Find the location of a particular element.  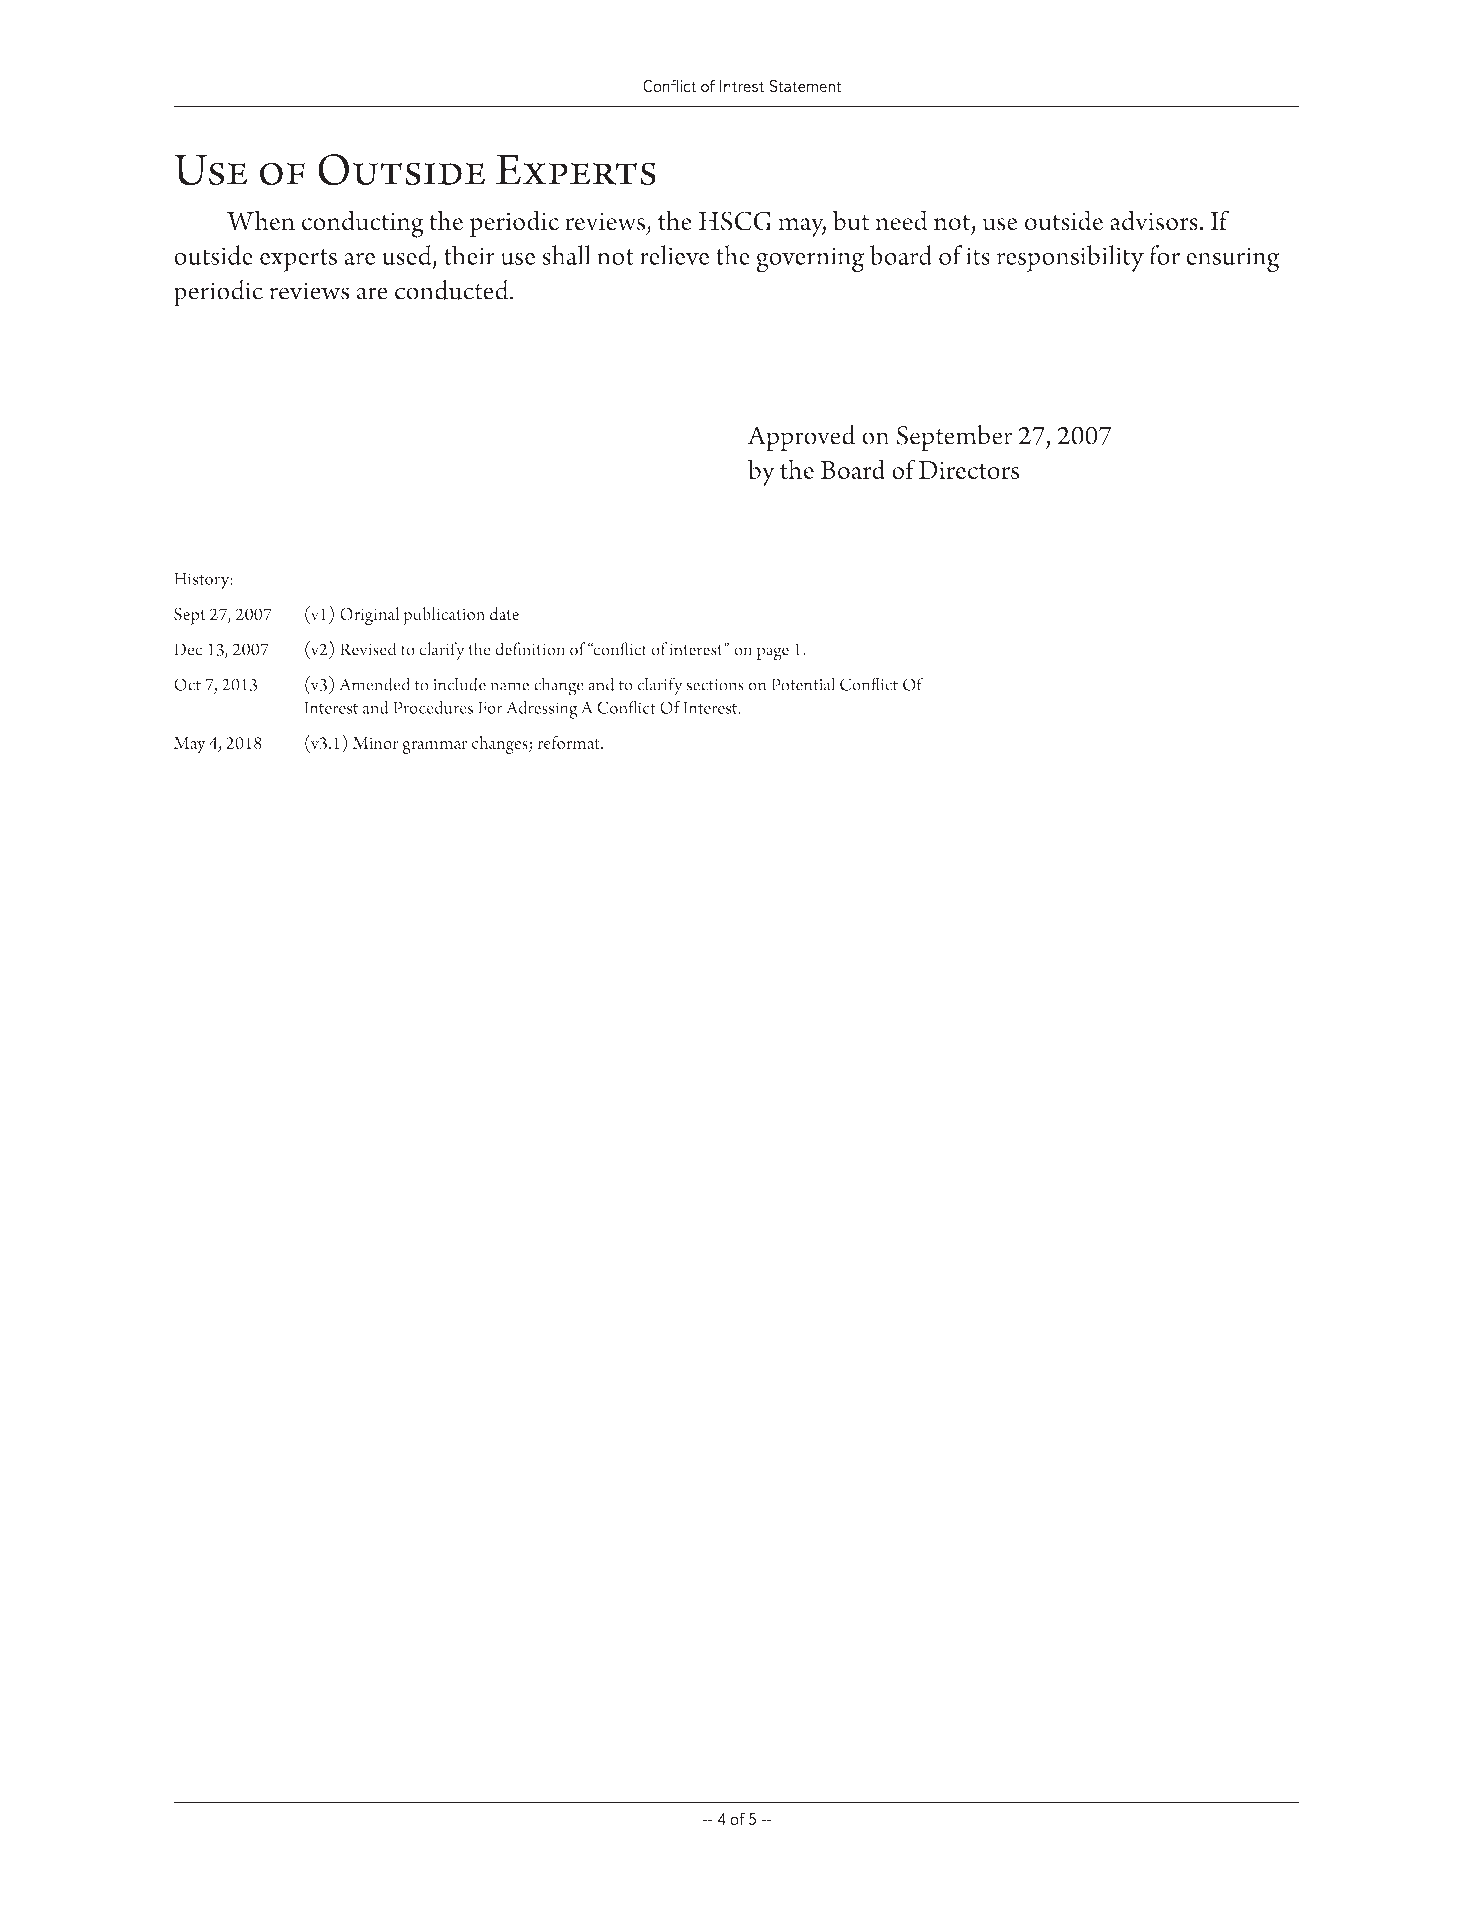

sections is located at coordinates (715, 685).
